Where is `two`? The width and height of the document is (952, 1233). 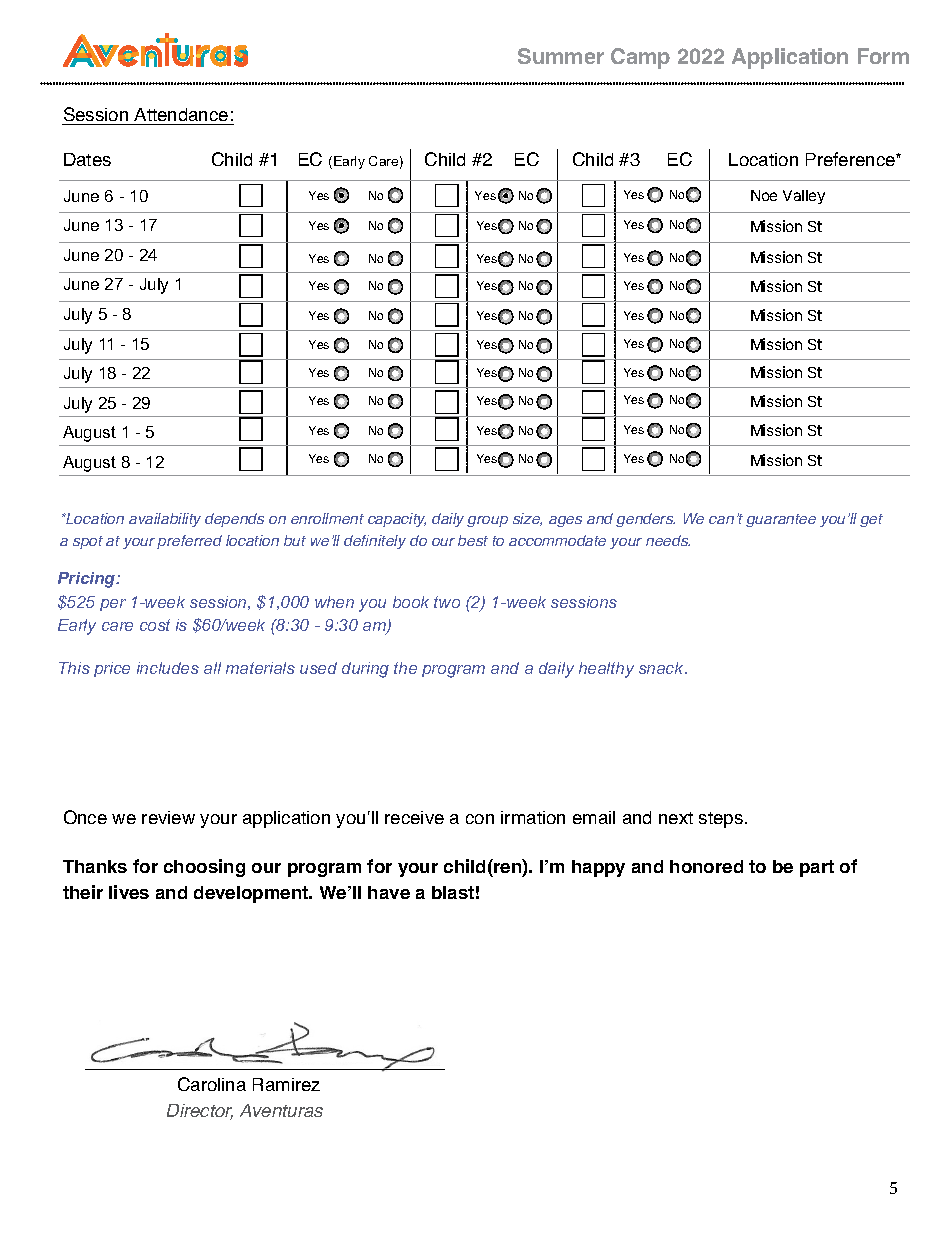
two is located at coordinates (447, 602).
